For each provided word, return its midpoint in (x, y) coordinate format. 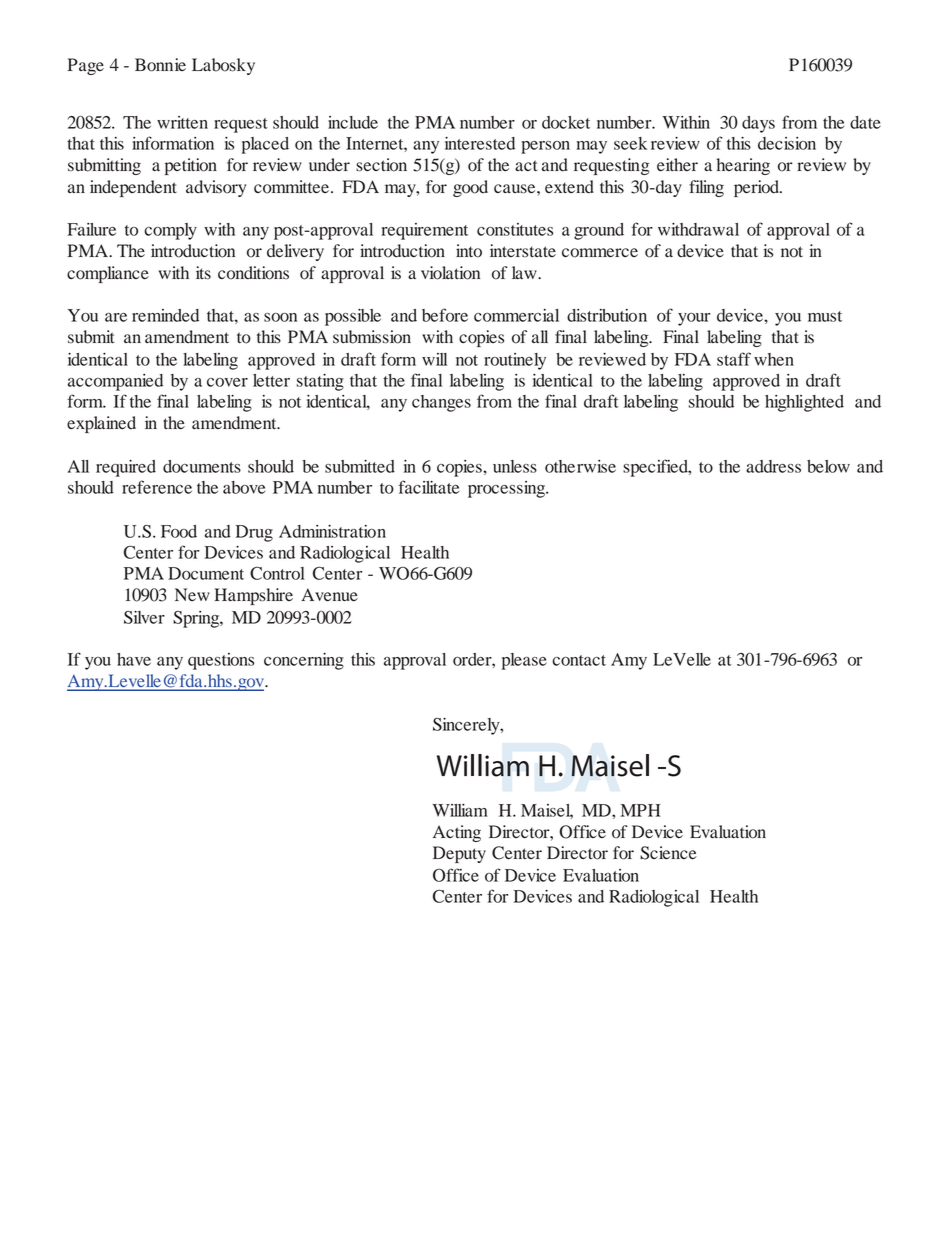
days (758, 124)
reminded (165, 315)
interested (480, 143)
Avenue (329, 595)
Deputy (459, 854)
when (774, 359)
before (445, 315)
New (192, 594)
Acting (457, 833)
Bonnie (160, 65)
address (773, 466)
